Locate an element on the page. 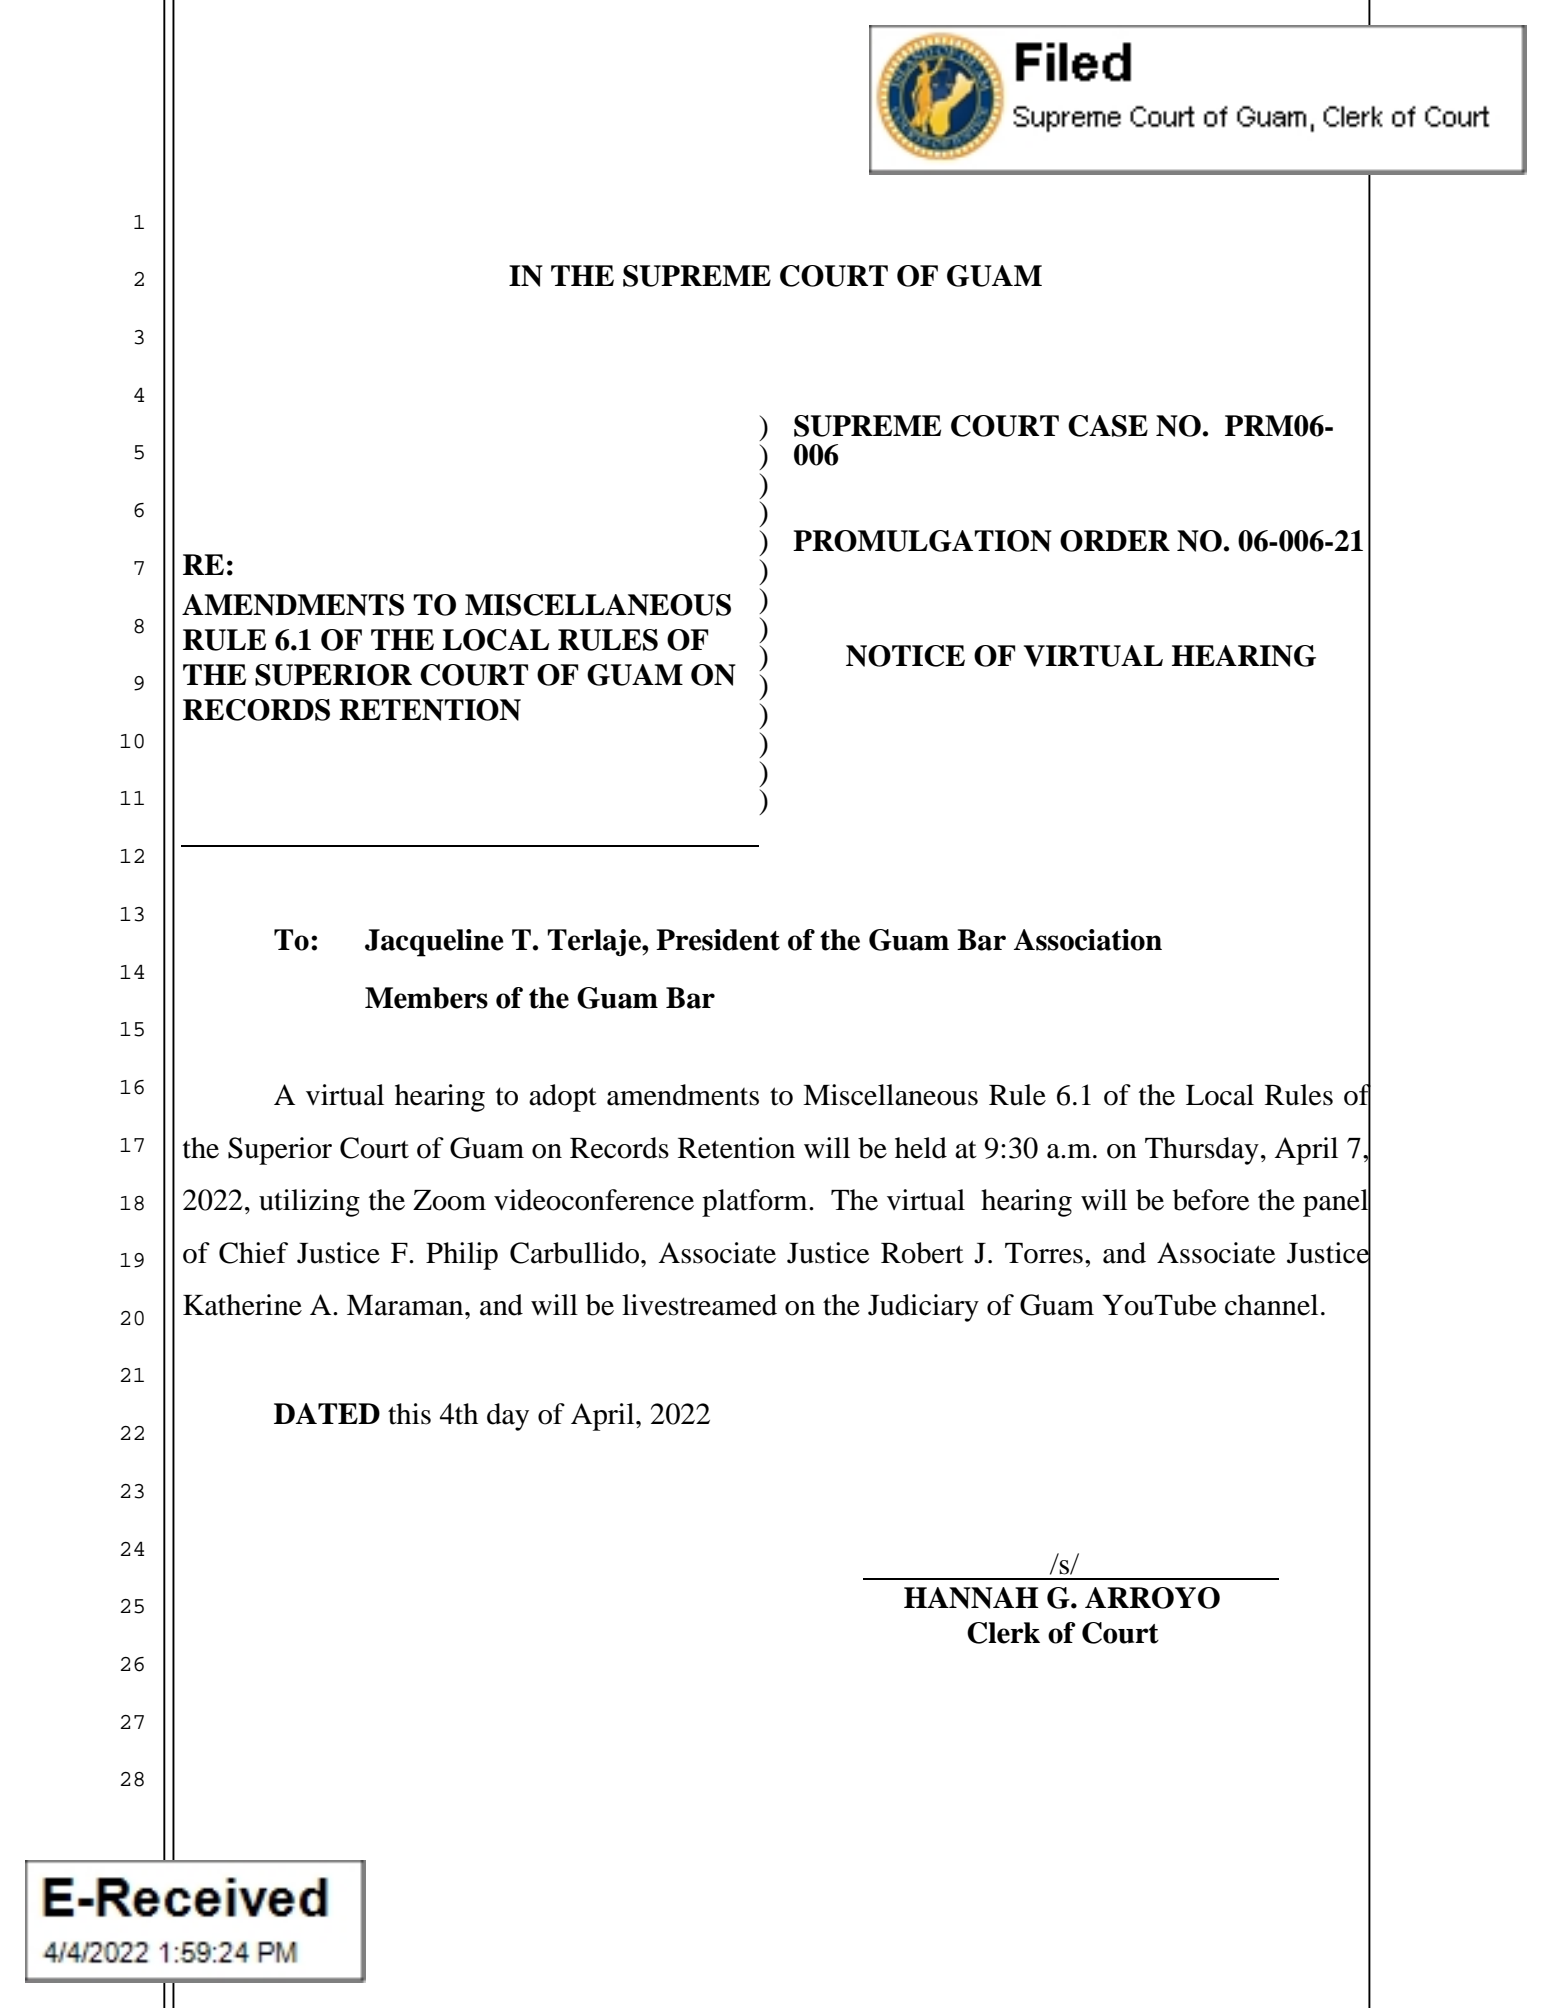 The width and height of the image is (1552, 2008). Association is located at coordinates (1088, 940).
